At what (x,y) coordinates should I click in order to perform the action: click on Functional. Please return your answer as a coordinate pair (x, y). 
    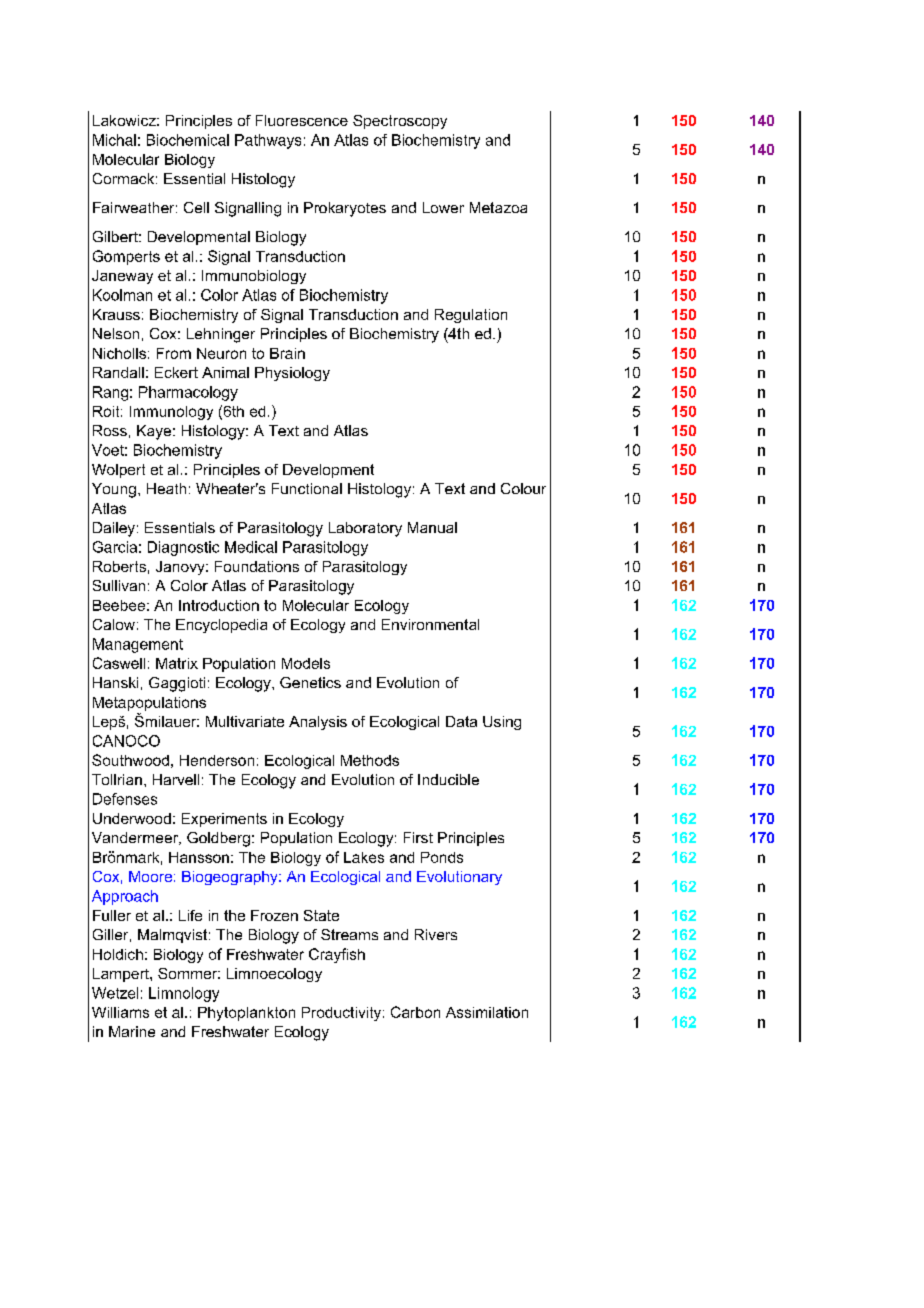
    Looking at the image, I should click on (307, 488).
